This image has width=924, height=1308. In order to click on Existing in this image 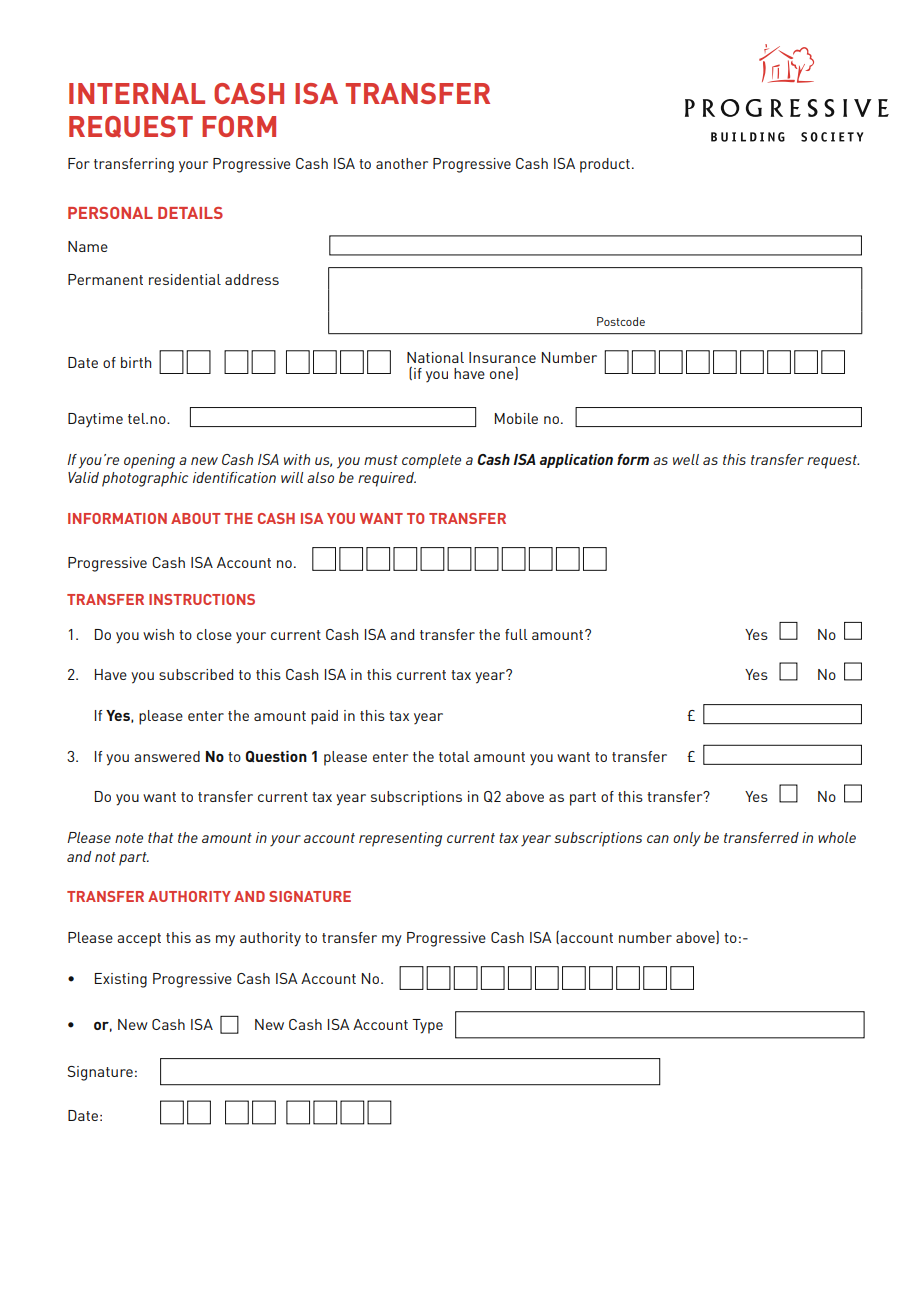, I will do `click(121, 980)`.
